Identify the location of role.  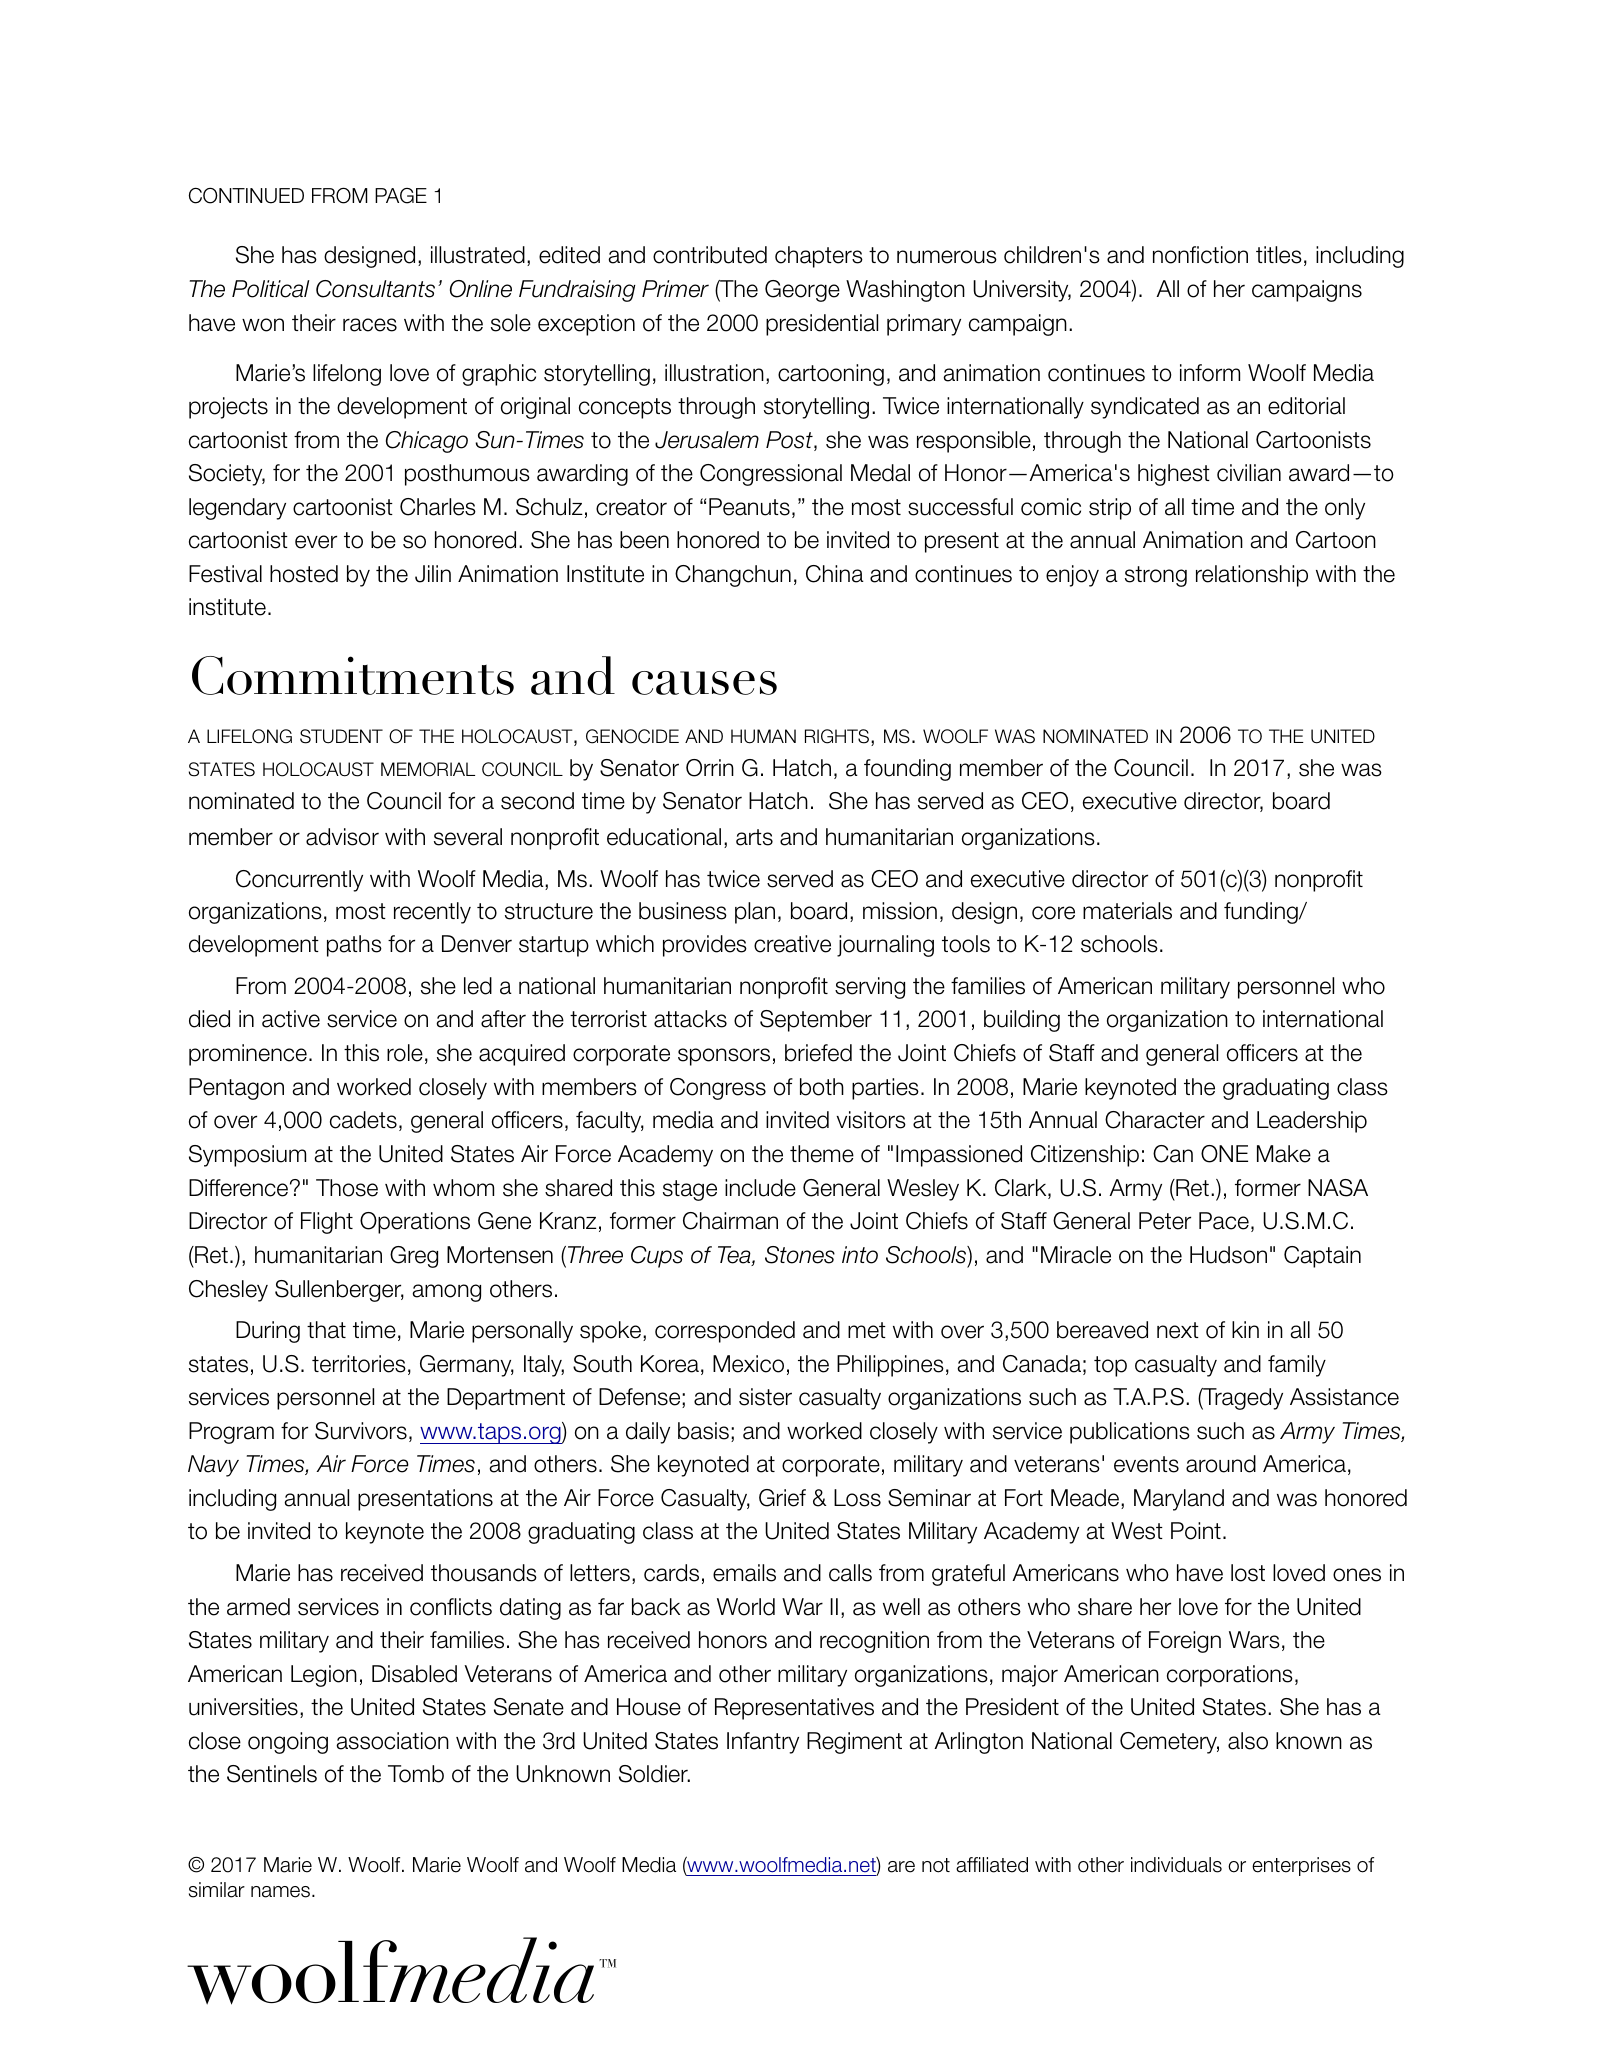
(405, 1053).
